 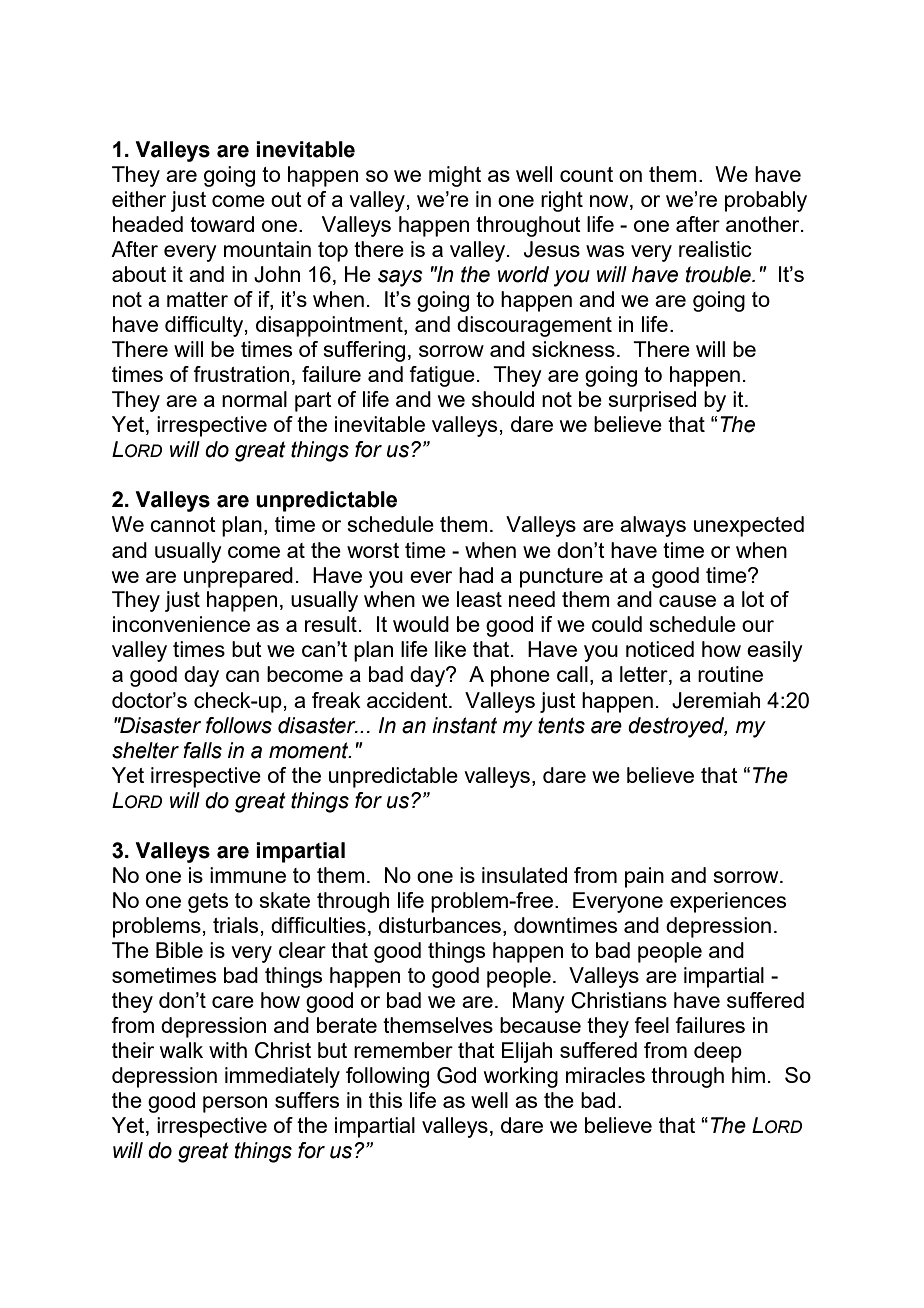 I want to click on realistic, so click(x=715, y=249).
